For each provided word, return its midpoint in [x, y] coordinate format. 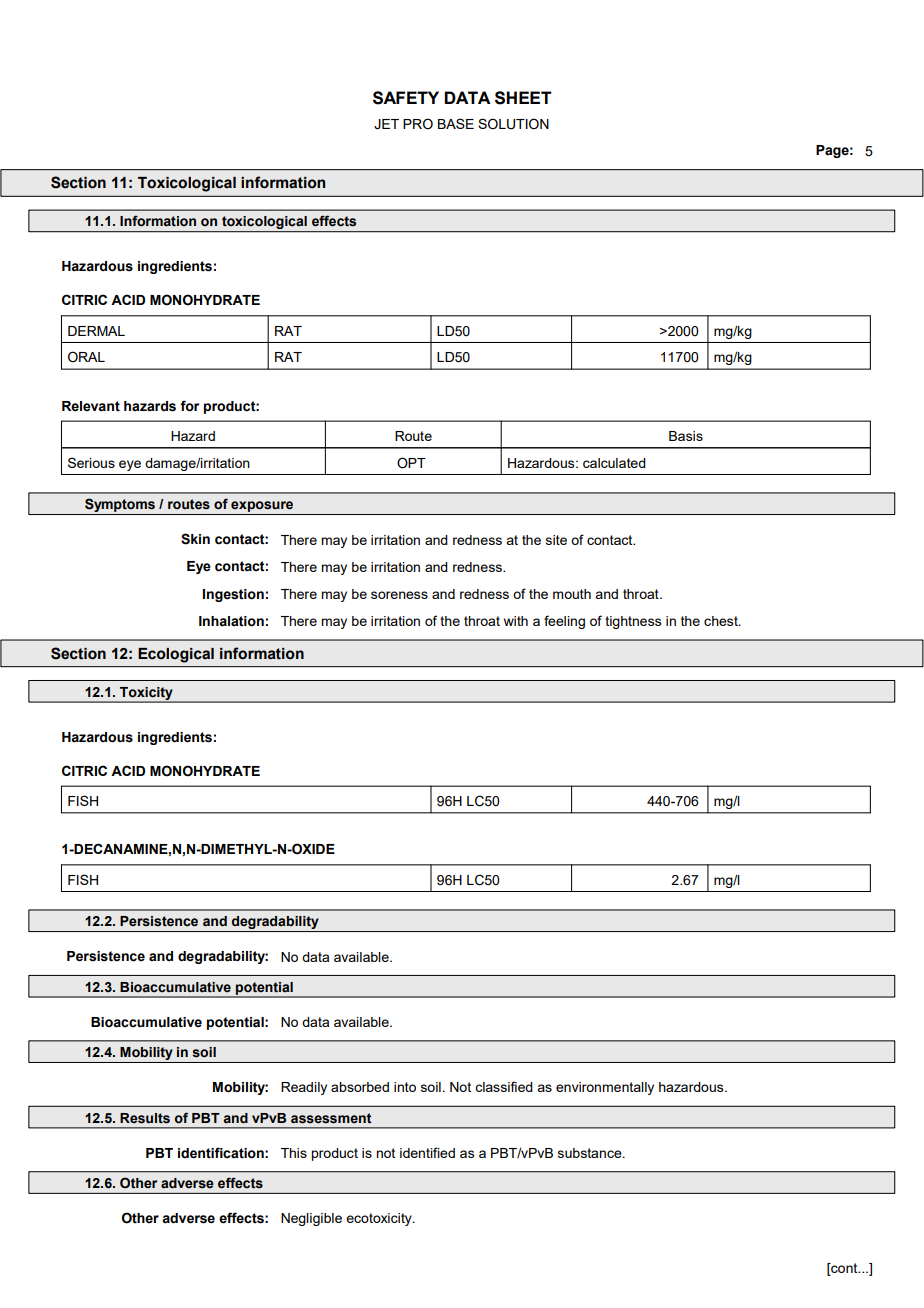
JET [386, 124]
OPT [411, 463]
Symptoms [120, 506]
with [516, 621]
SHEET [523, 98]
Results [145, 1118]
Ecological [176, 655]
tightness [633, 622]
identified [427, 1152]
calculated [614, 463]
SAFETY [406, 98]
